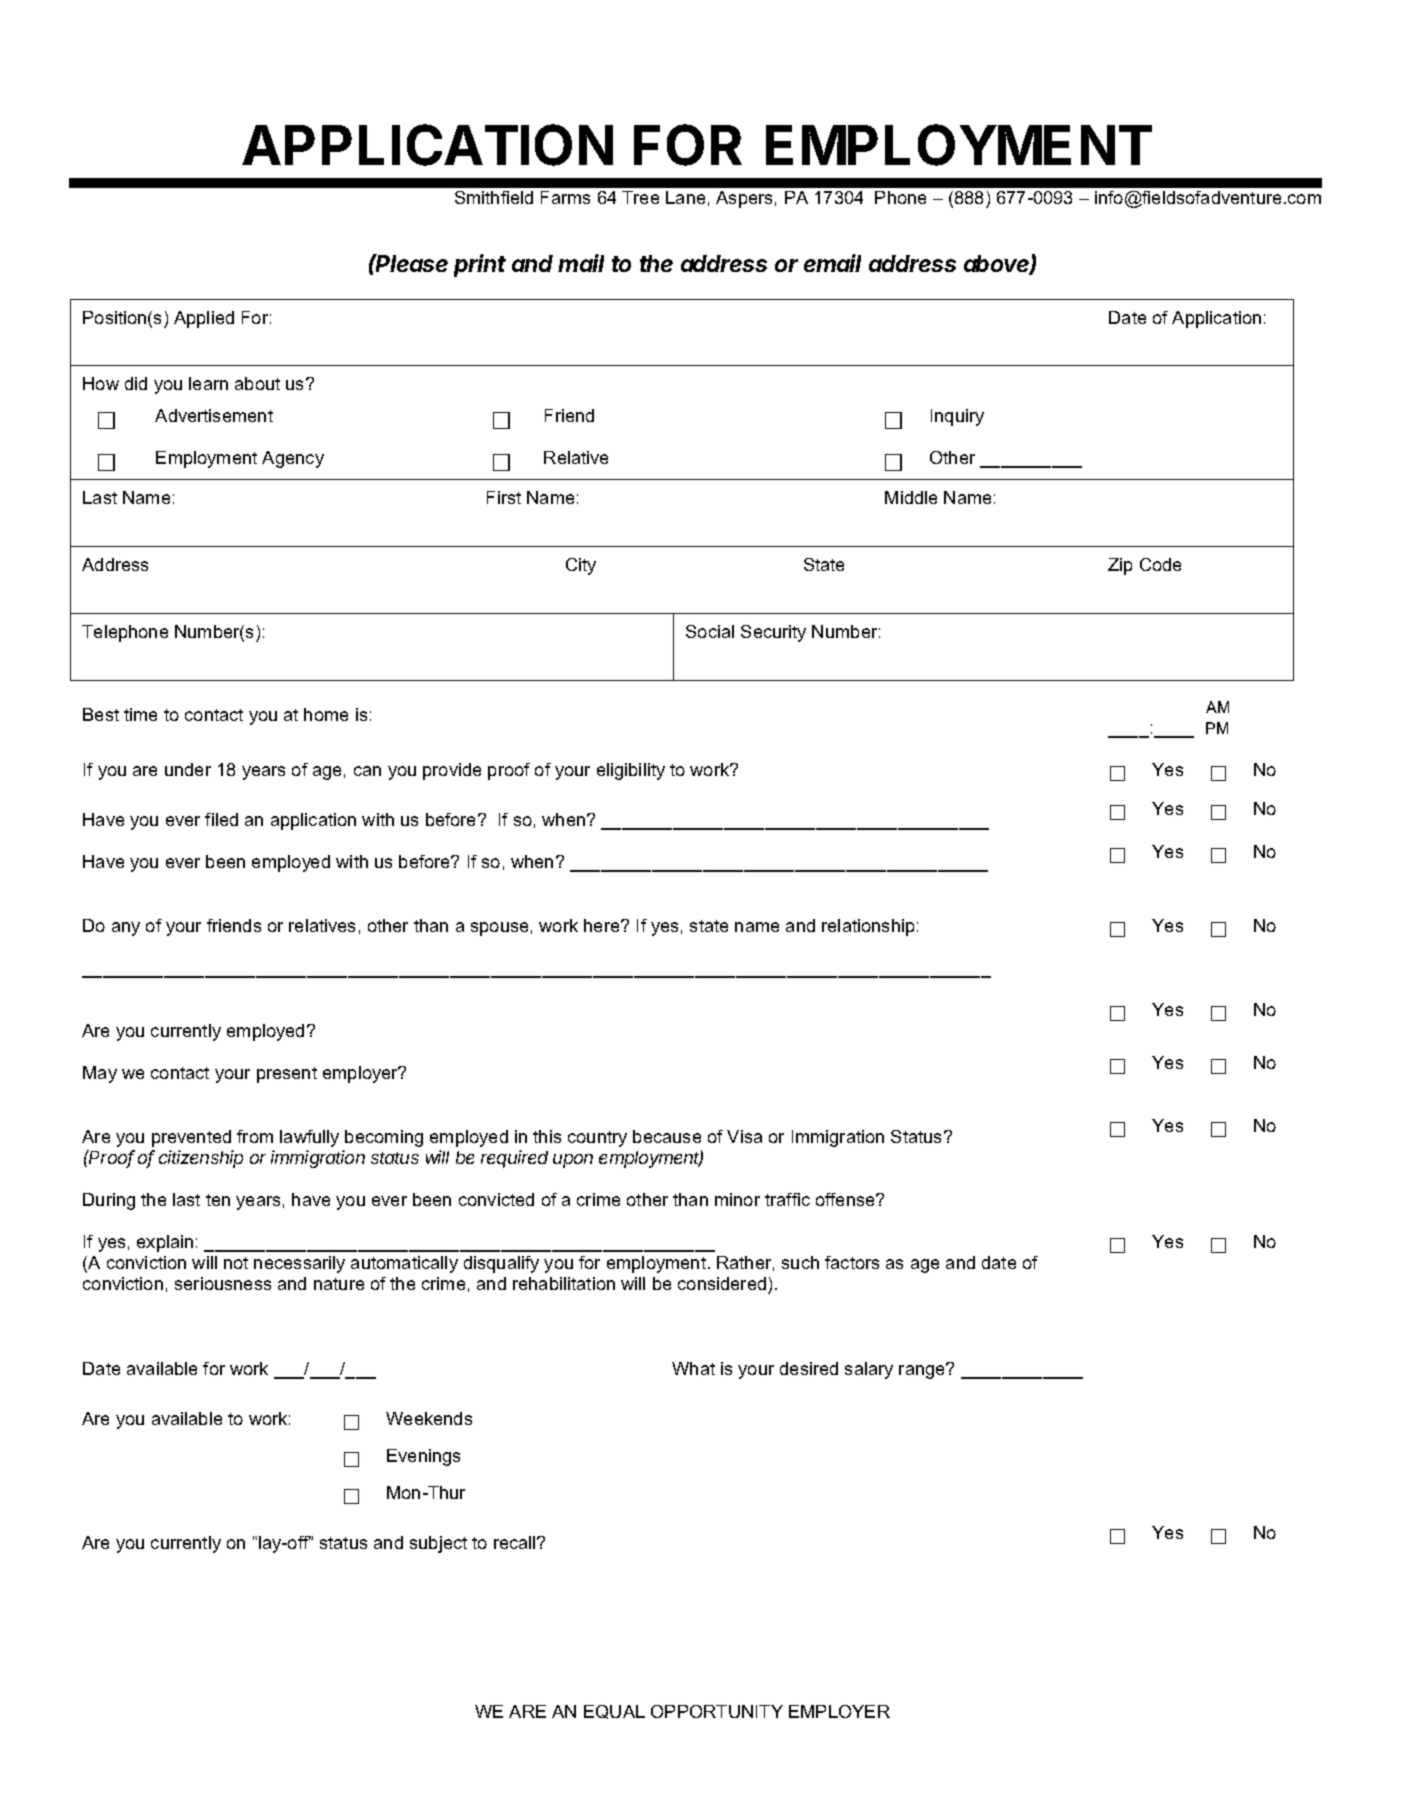 The height and width of the screenshot is (1818, 1405). What do you see at coordinates (717, 1711) in the screenshot?
I see `OPPORTUNITY` at bounding box center [717, 1711].
